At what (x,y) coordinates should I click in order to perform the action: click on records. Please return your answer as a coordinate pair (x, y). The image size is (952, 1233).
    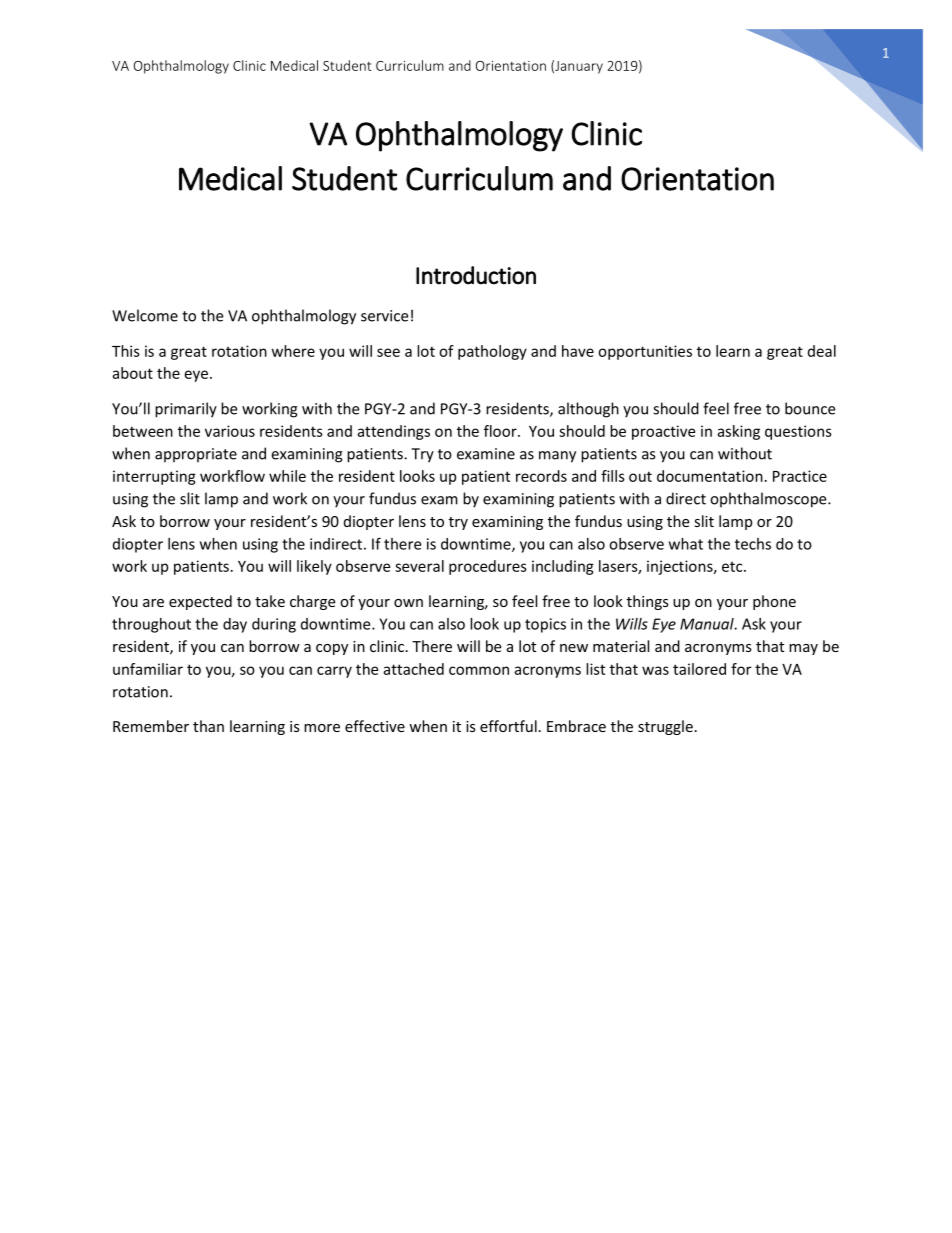
    Looking at the image, I should click on (541, 476).
